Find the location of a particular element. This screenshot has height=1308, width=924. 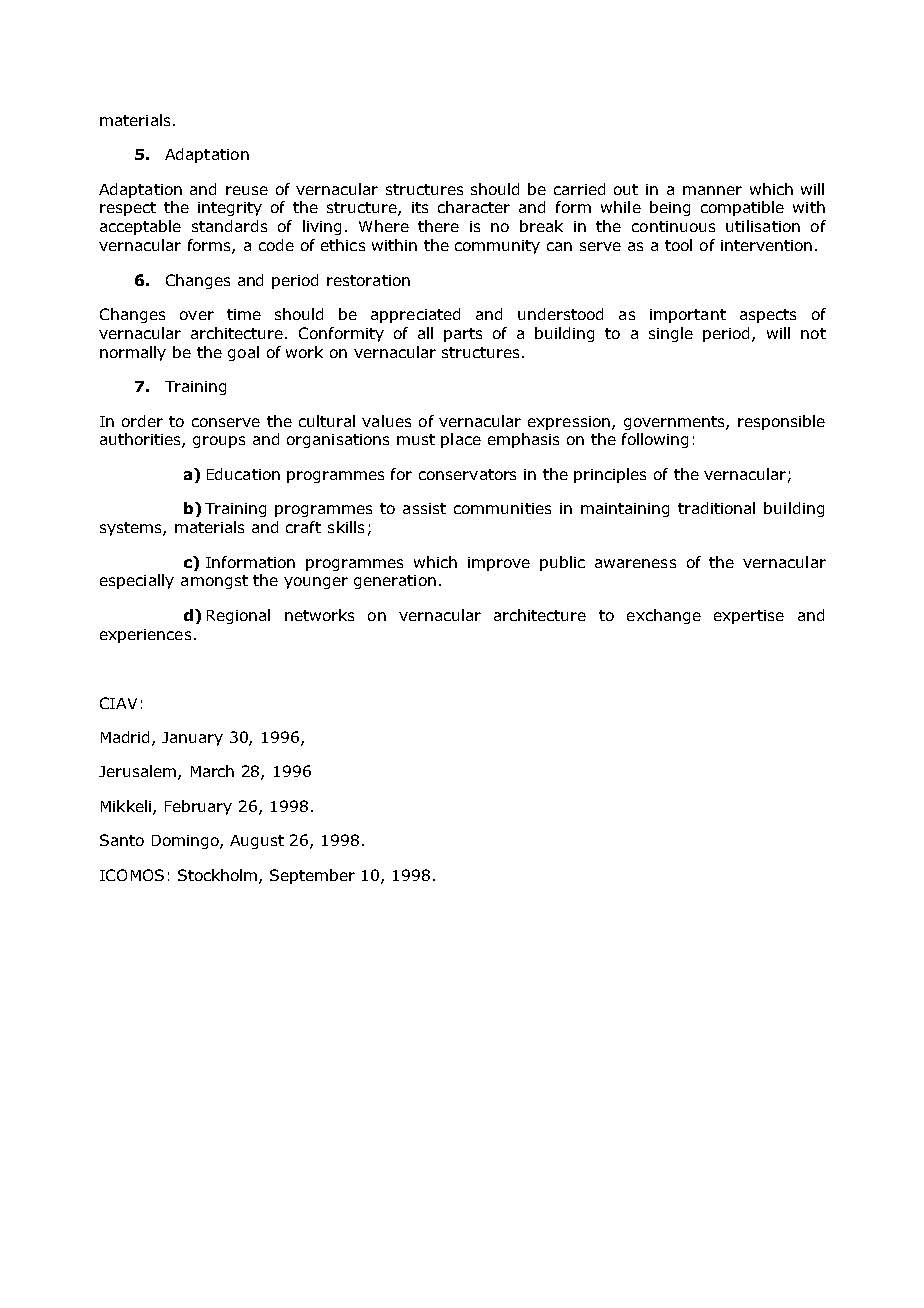

craft is located at coordinates (303, 527).
